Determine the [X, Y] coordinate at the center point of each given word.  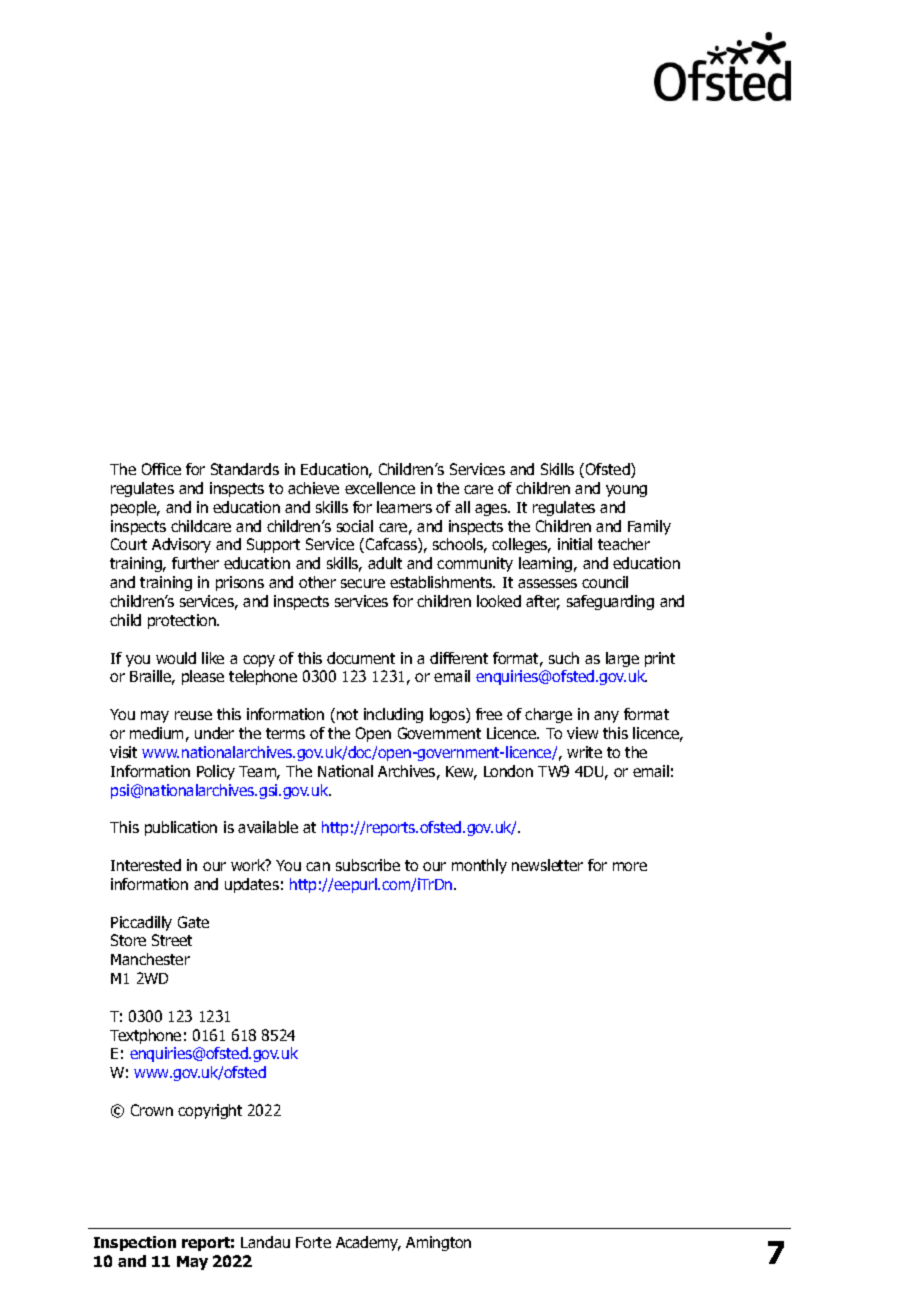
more [630, 866]
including [393, 715]
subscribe [368, 865]
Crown [152, 1110]
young [626, 491]
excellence [380, 488]
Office [161, 469]
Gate [193, 922]
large [622, 659]
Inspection [135, 1243]
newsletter [547, 865]
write [584, 752]
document [361, 658]
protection [183, 621]
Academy [368, 1243]
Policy [216, 772]
